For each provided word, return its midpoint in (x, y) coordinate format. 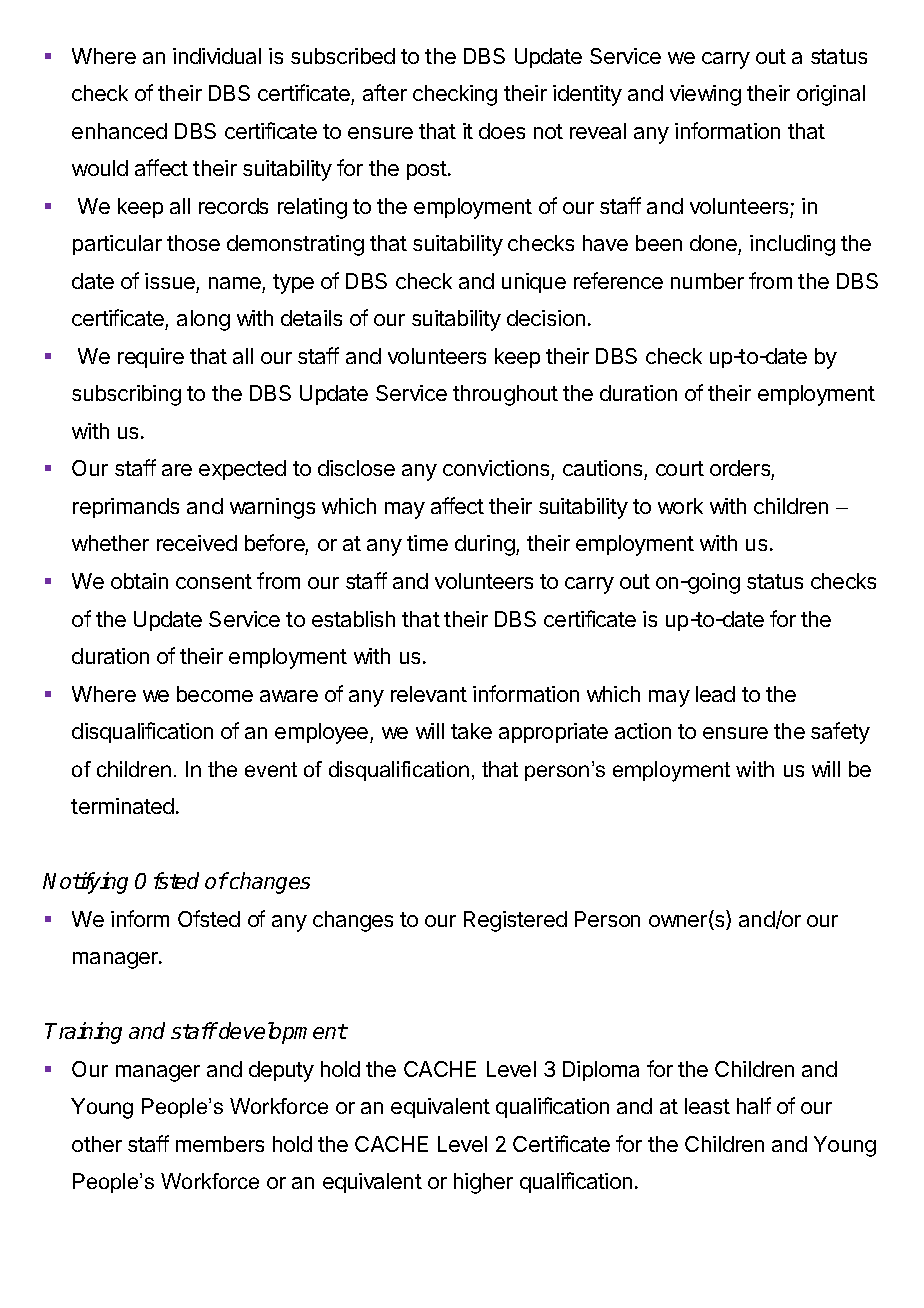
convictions (497, 470)
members (220, 1144)
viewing (705, 95)
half (754, 1105)
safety (840, 733)
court (680, 468)
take (471, 731)
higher (483, 1183)
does (502, 131)
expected (242, 470)
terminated (122, 806)
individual (217, 56)
